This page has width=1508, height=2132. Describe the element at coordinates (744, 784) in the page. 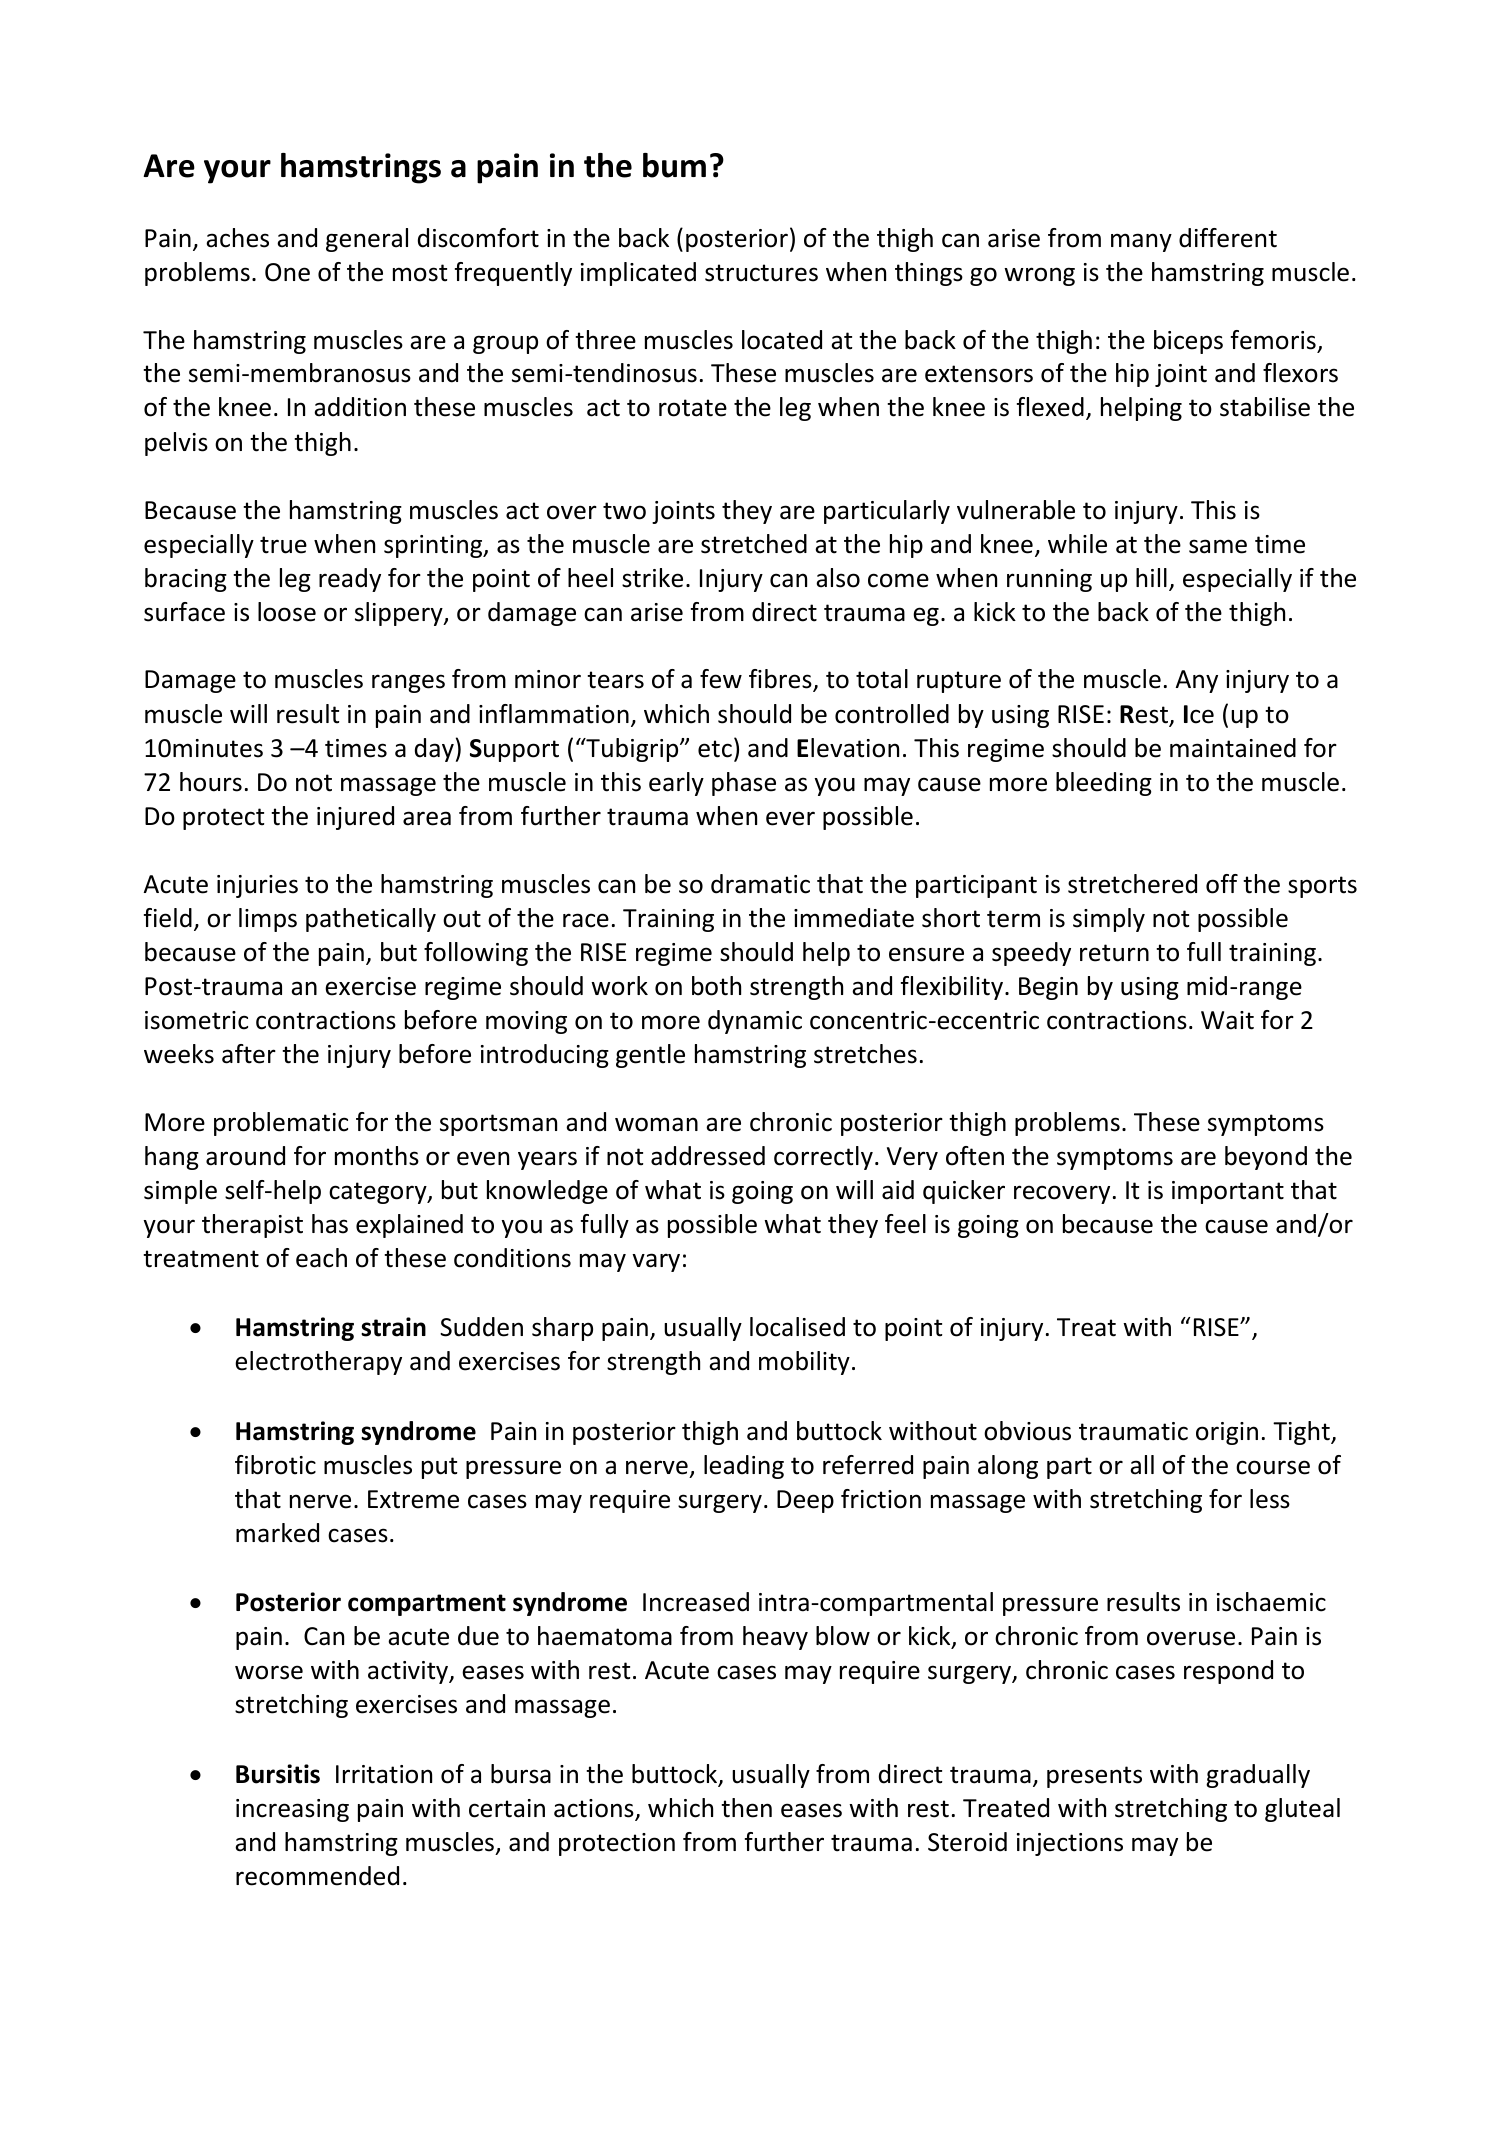

I see `phase` at that location.
